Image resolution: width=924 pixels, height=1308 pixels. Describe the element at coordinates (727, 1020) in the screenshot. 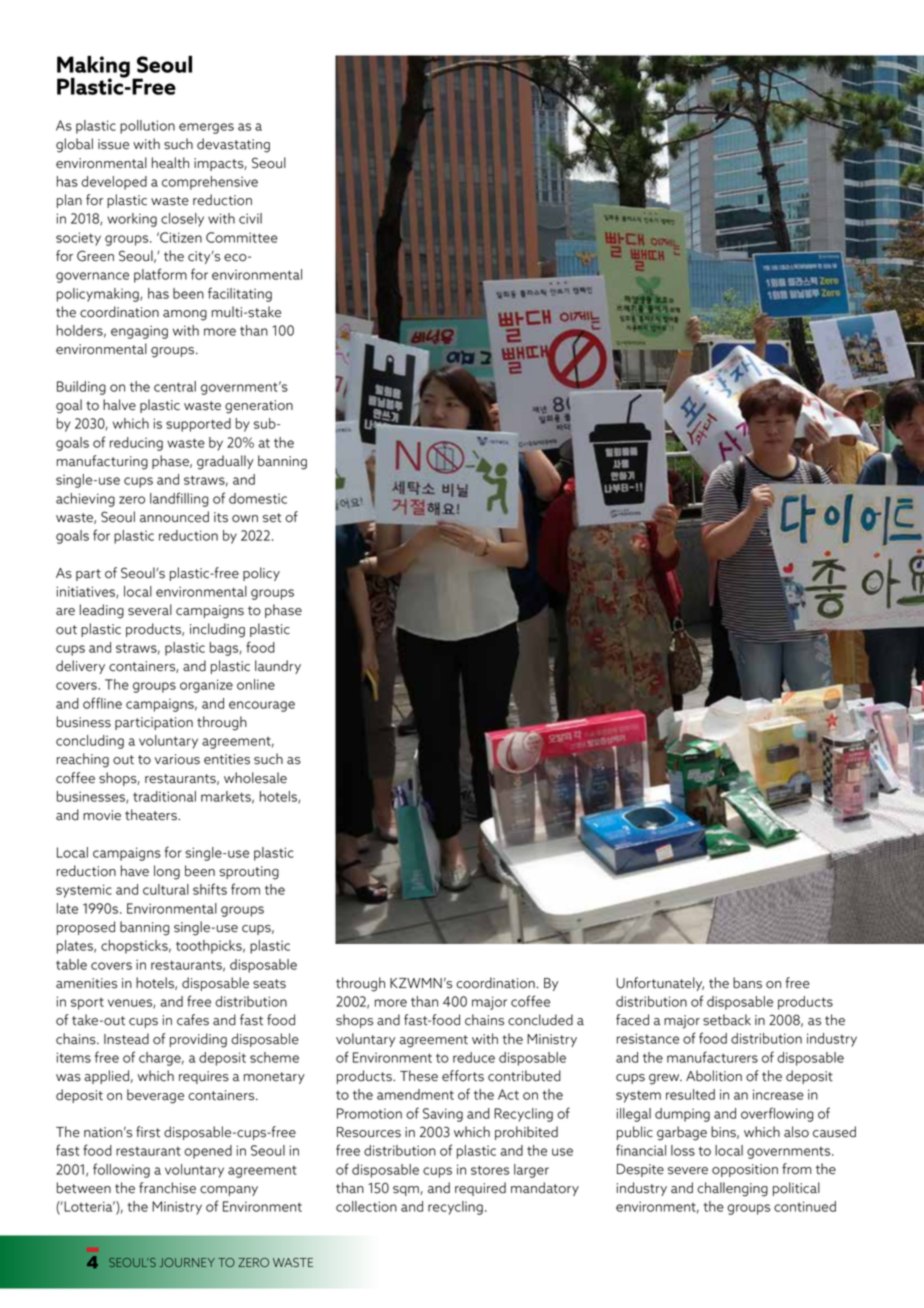

I see `setback` at that location.
